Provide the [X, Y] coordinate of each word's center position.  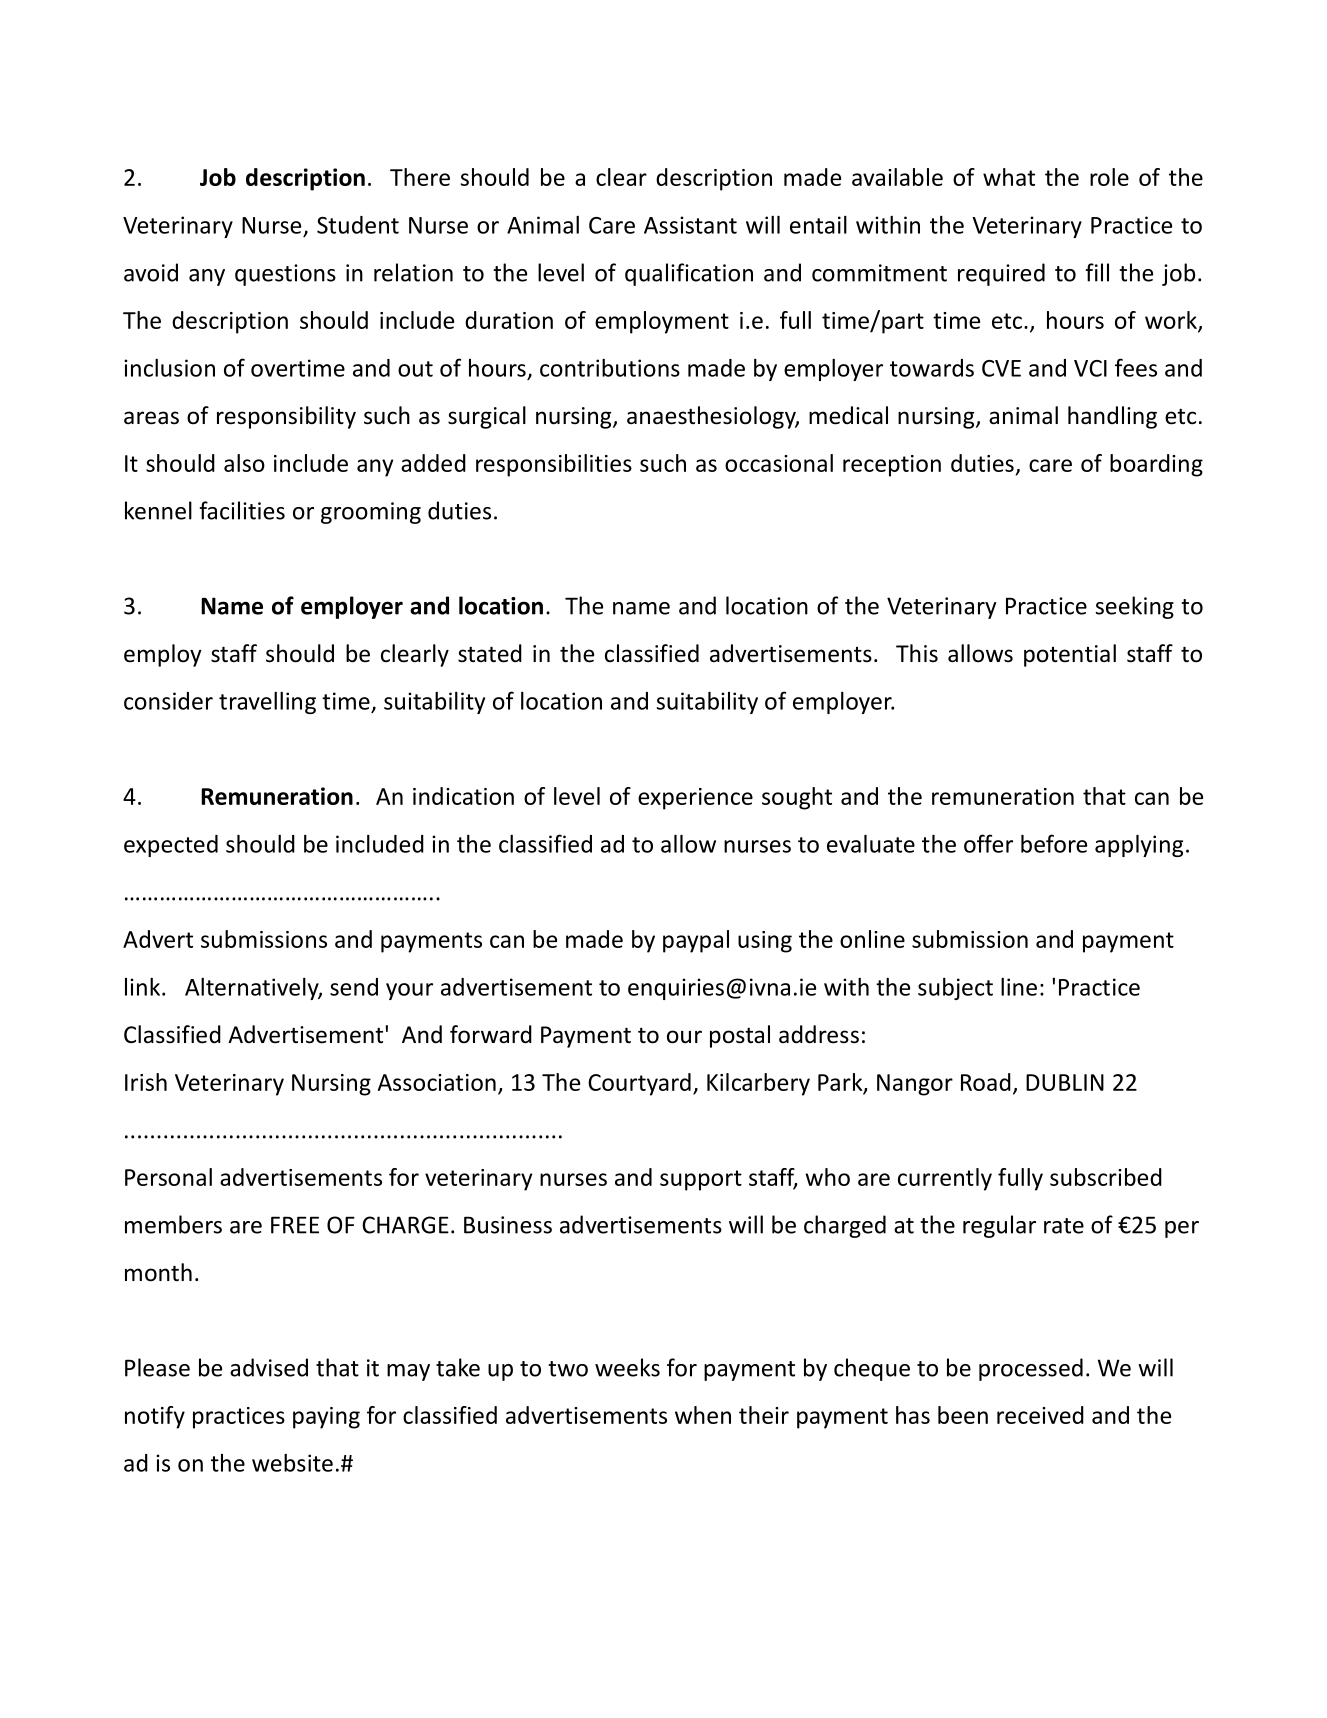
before [1054, 843]
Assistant [690, 225]
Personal [168, 1177]
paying [326, 1418]
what [1009, 177]
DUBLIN [1065, 1082]
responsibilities [554, 465]
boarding [1156, 465]
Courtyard [639, 1084]
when [703, 1415]
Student [358, 225]
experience [695, 799]
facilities [242, 510]
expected [171, 846]
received [1040, 1415]
